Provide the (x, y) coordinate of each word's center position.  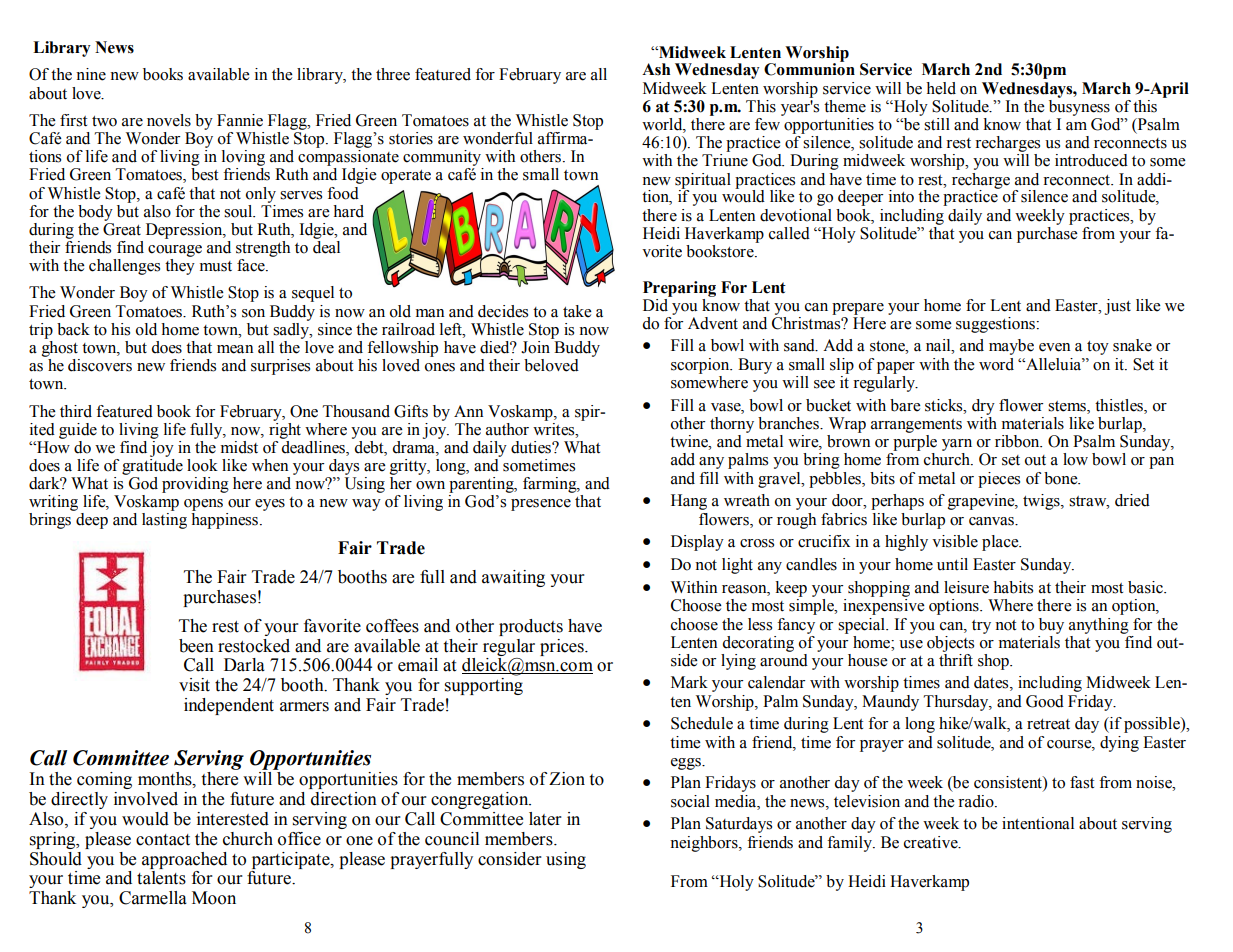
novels (169, 120)
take (577, 311)
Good (1045, 701)
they (180, 267)
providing (195, 485)
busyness (1079, 106)
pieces (999, 480)
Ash (656, 69)
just (1118, 307)
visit (194, 685)
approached (184, 860)
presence (541, 505)
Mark (689, 682)
